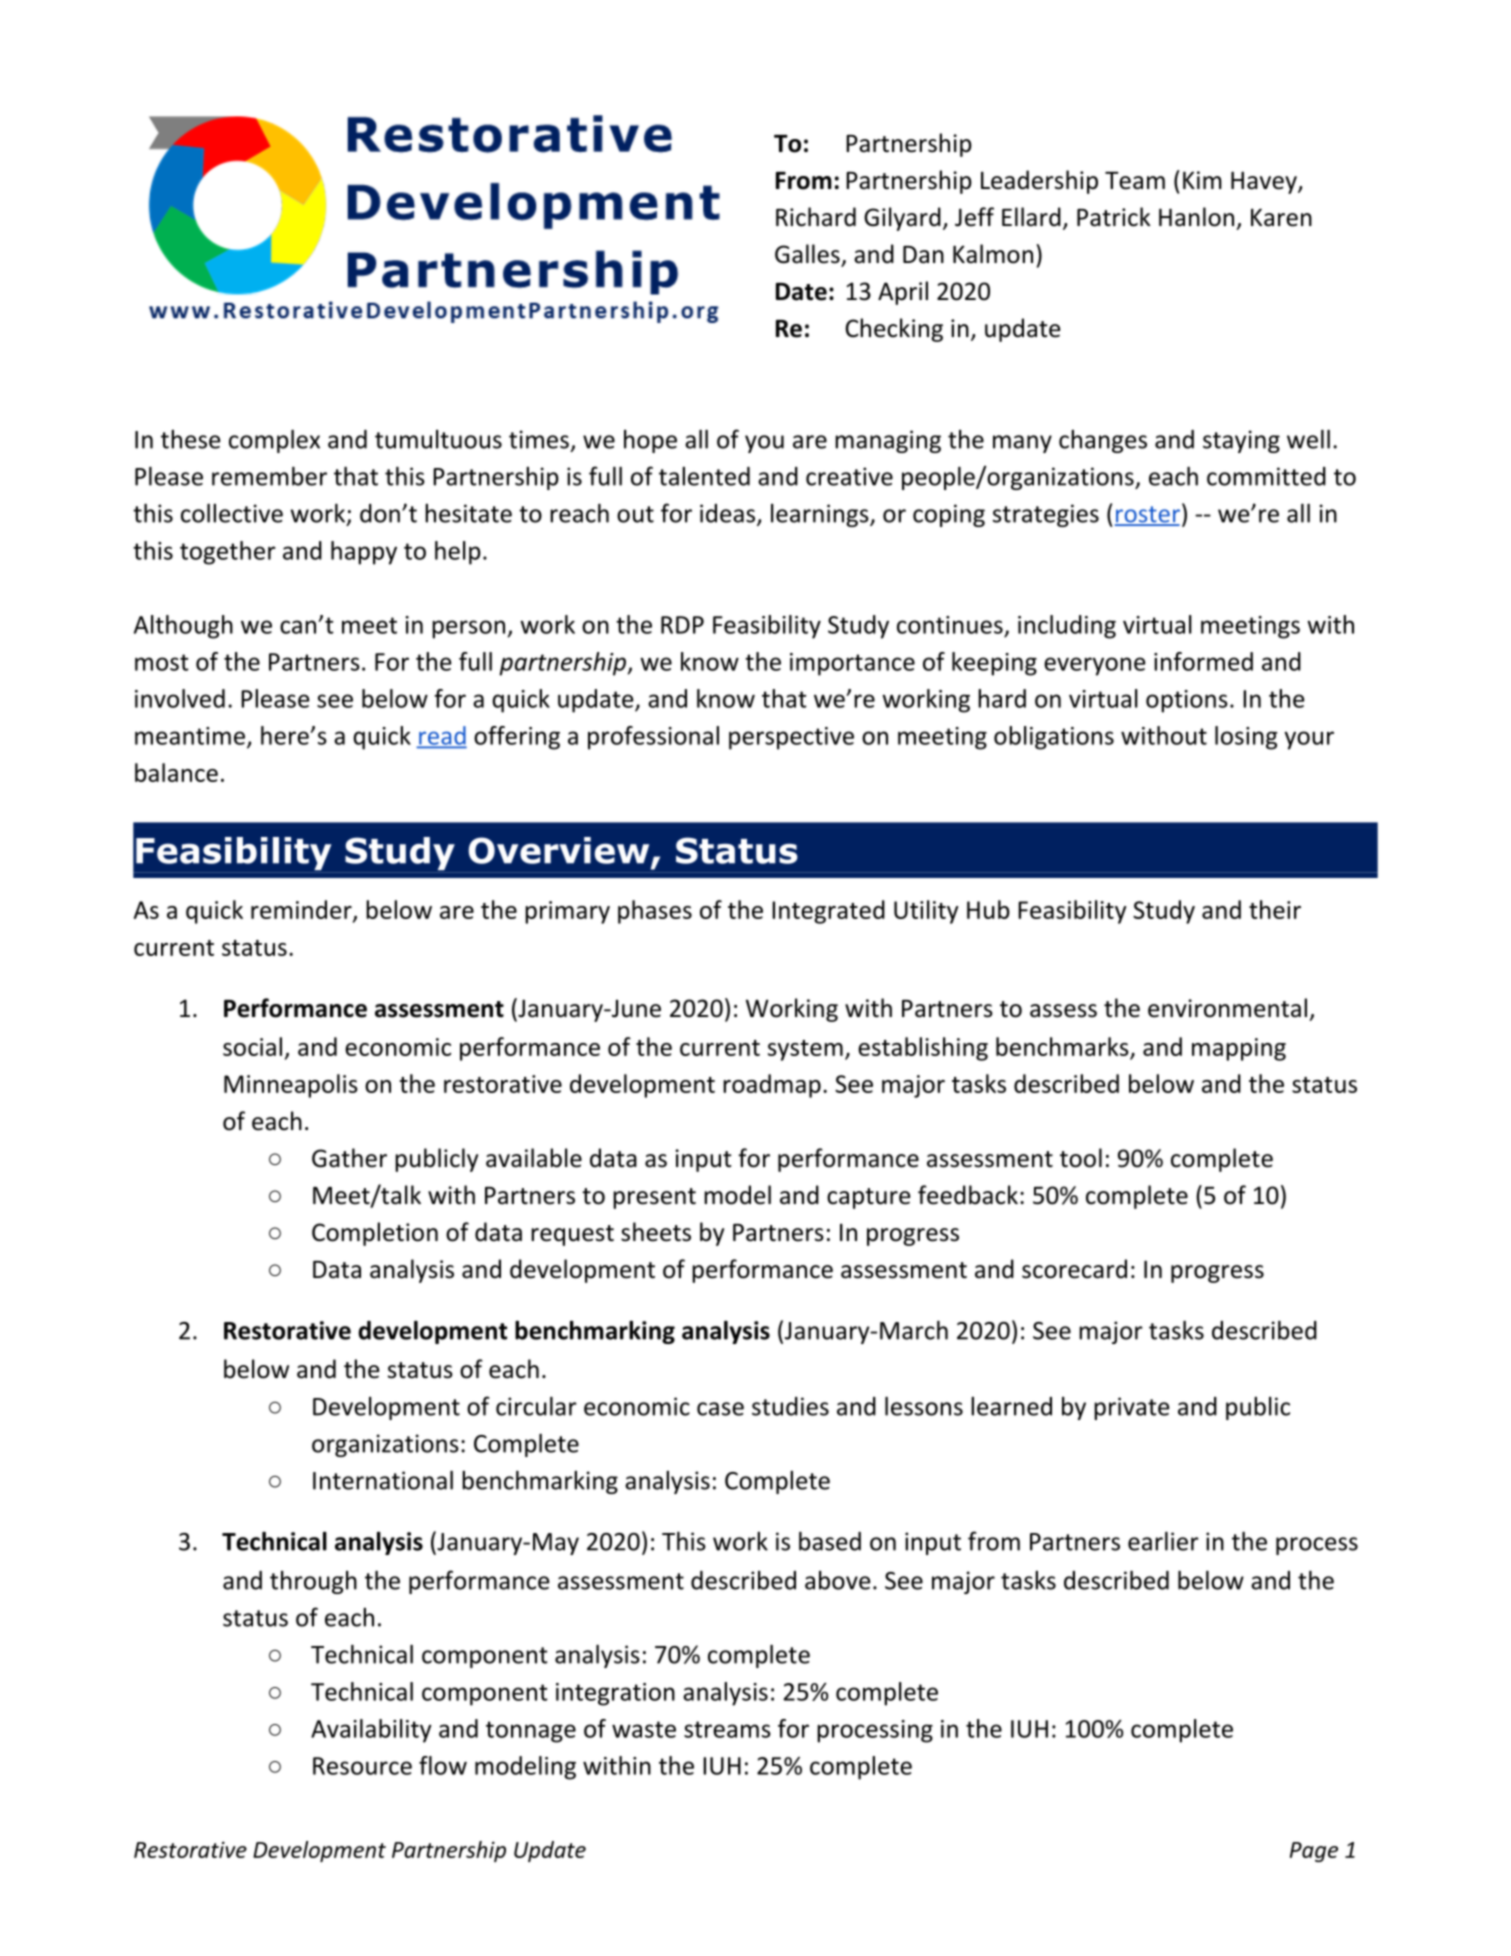  What do you see at coordinates (1163, 1541) in the image?
I see `earlier` at bounding box center [1163, 1541].
